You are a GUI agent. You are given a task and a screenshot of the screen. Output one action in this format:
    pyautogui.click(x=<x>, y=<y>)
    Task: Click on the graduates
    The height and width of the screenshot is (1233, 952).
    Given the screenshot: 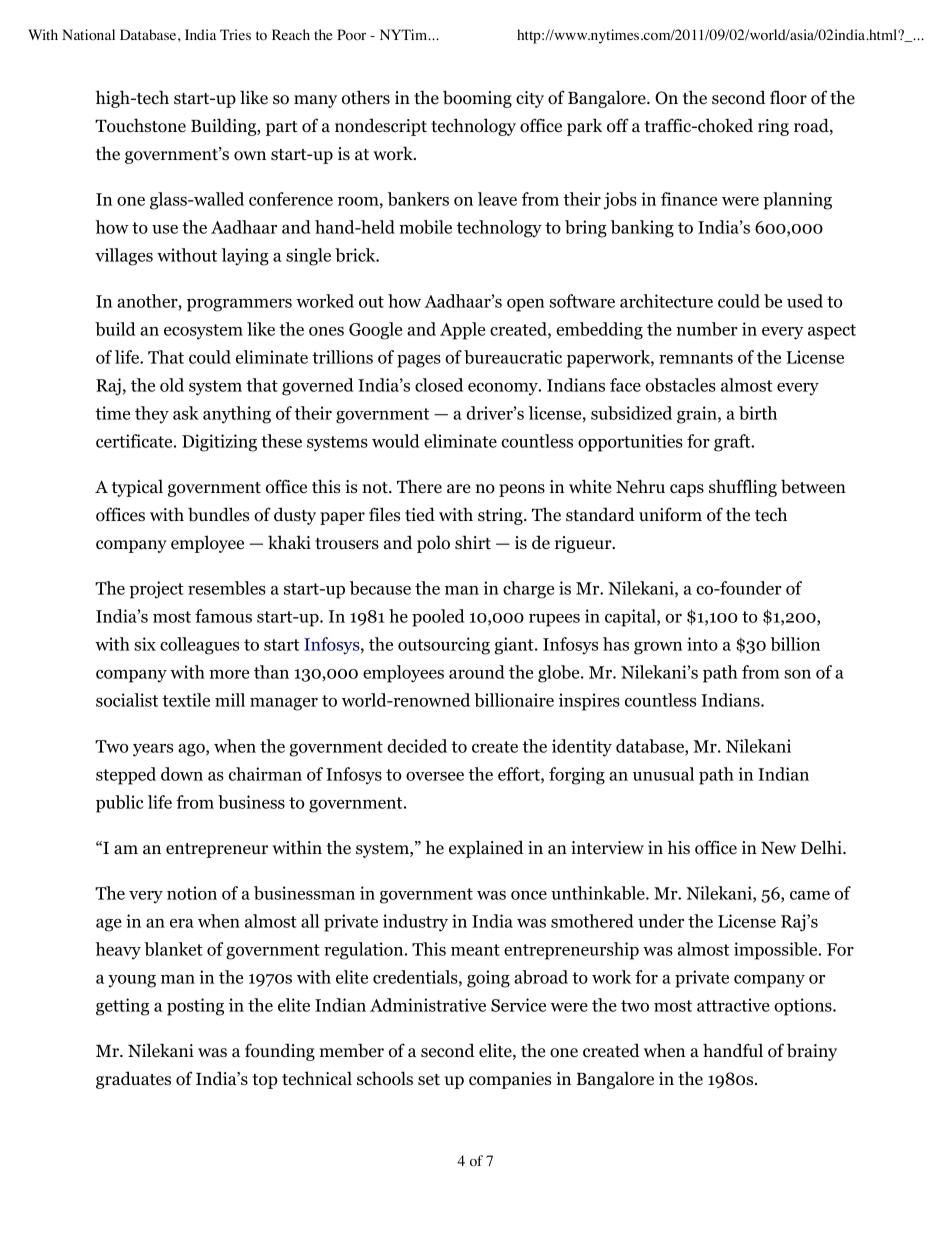 What is the action you would take?
    pyautogui.click(x=133, y=1080)
